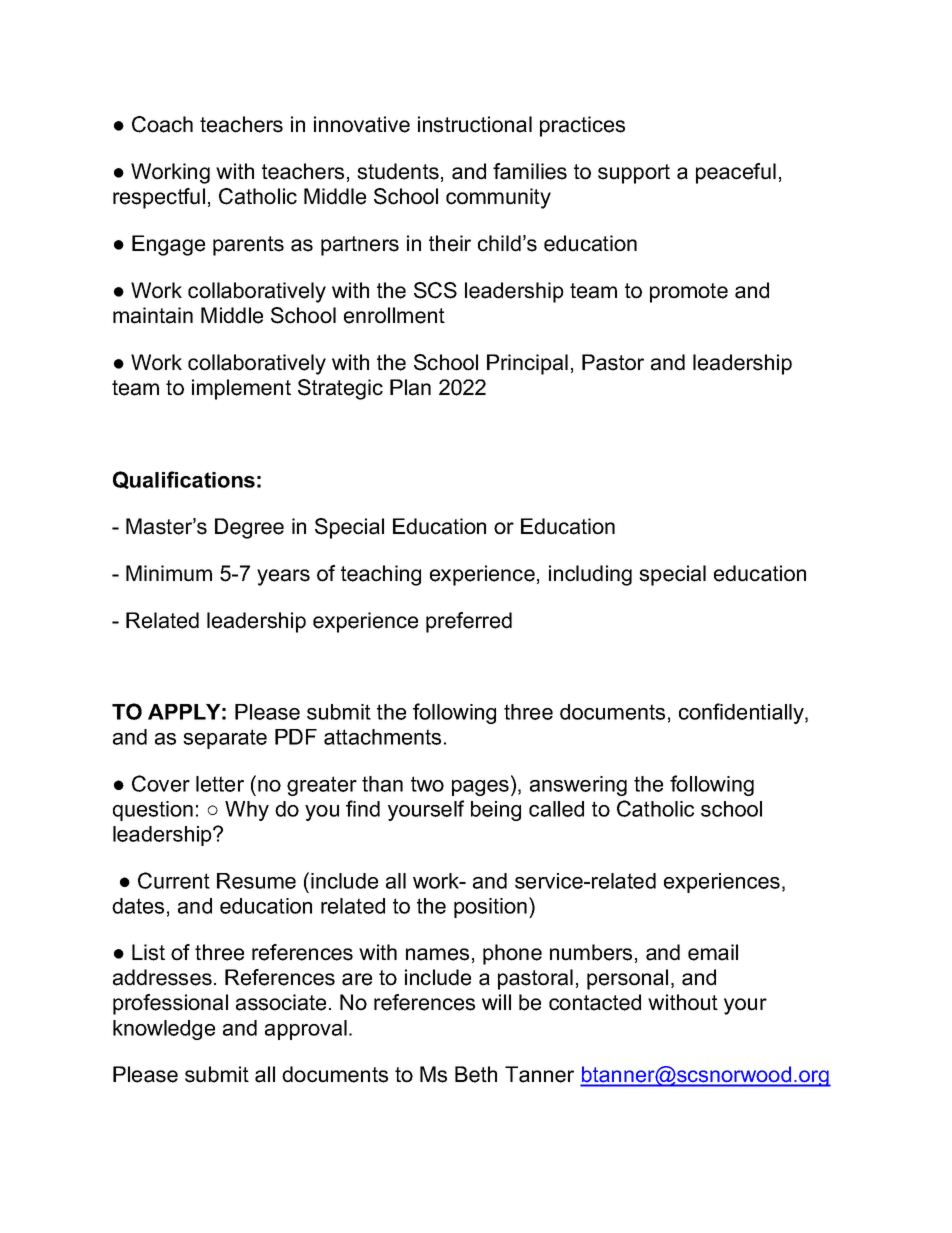 This image has width=952, height=1233. Describe the element at coordinates (398, 171) in the image. I see `students` at that location.
